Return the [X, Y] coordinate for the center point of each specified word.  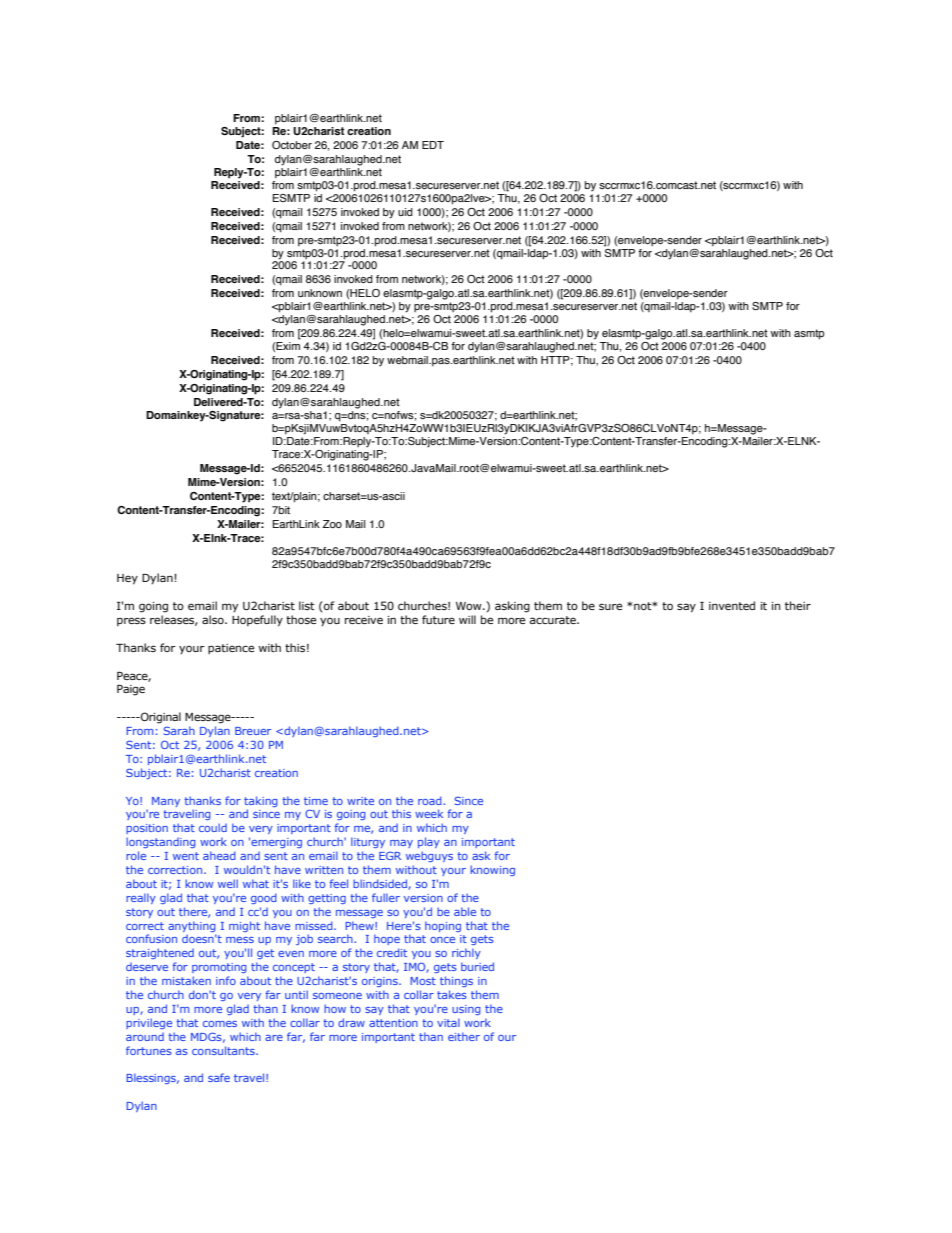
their [798, 605]
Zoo [332, 524]
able [465, 911]
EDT [433, 145]
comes [220, 1024]
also [214, 619]
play [429, 842]
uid [405, 212]
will [467, 619]
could [213, 827]
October [292, 145]
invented [732, 605]
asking [512, 607]
